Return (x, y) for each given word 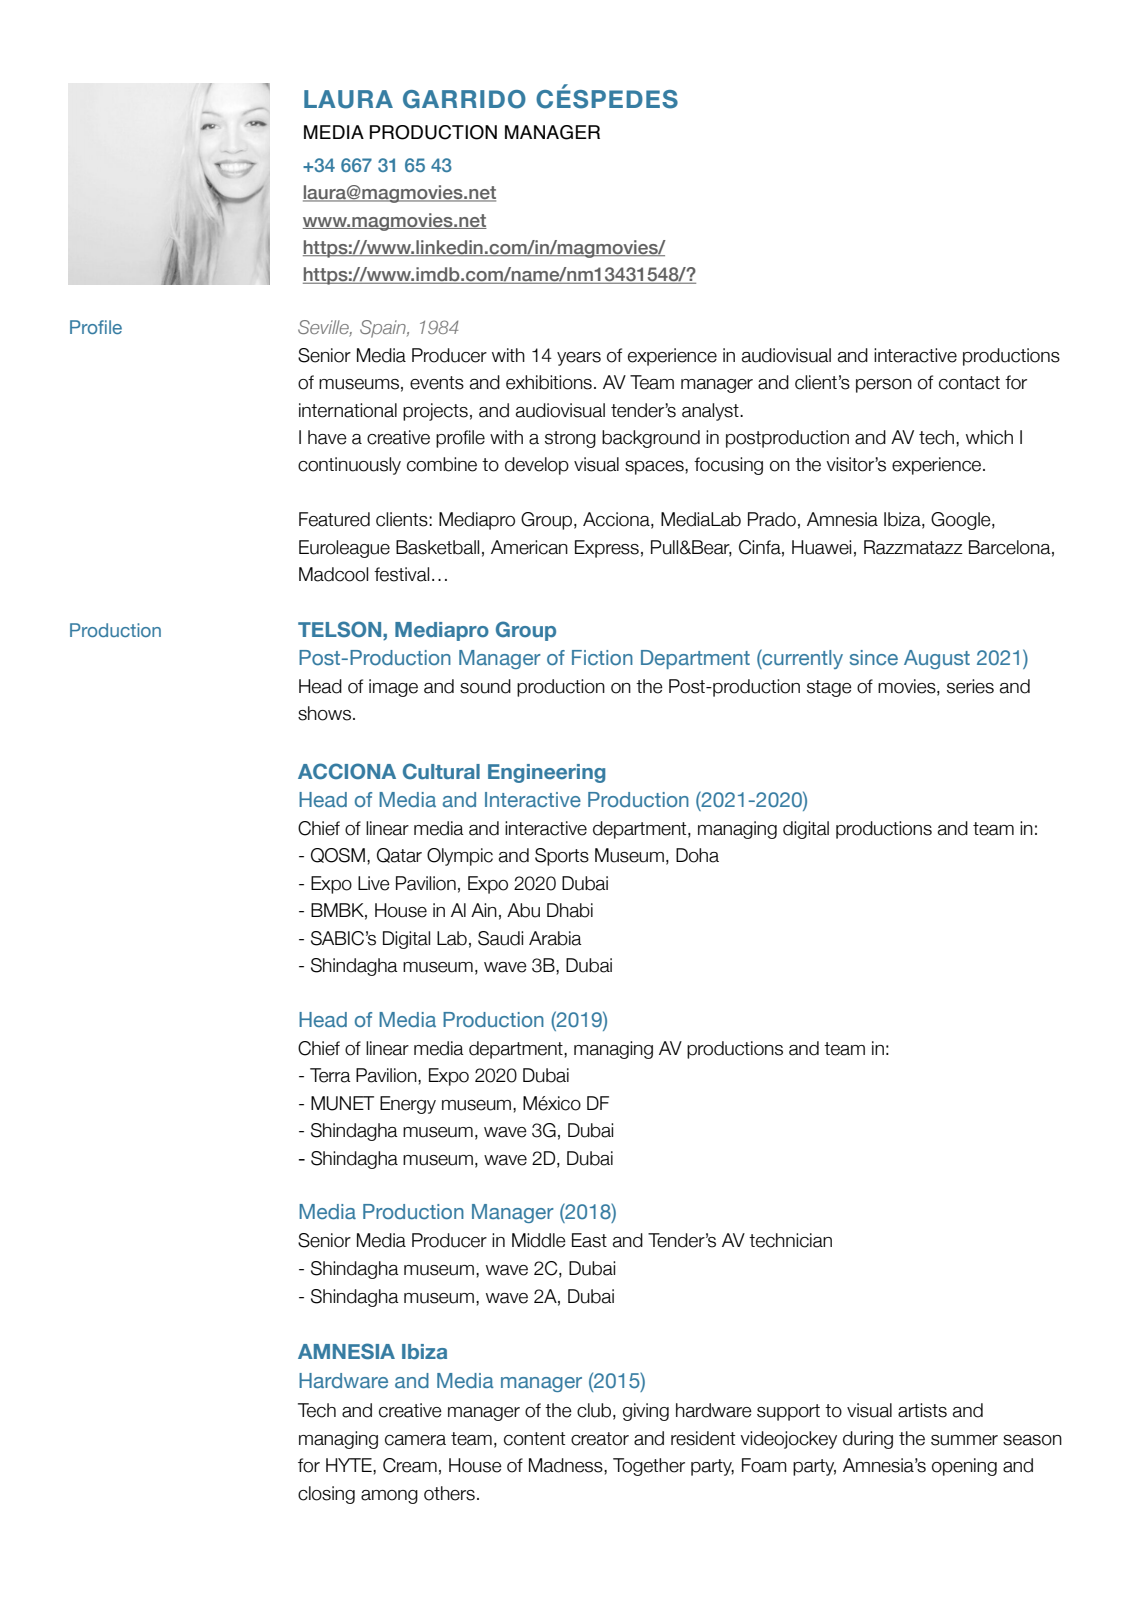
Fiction (602, 657)
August (937, 659)
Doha (697, 855)
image (393, 688)
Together (649, 1467)
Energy (408, 1105)
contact (969, 383)
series (970, 686)
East (589, 1240)
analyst (711, 412)
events (437, 383)
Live (374, 883)
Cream (410, 1465)
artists (922, 1410)
